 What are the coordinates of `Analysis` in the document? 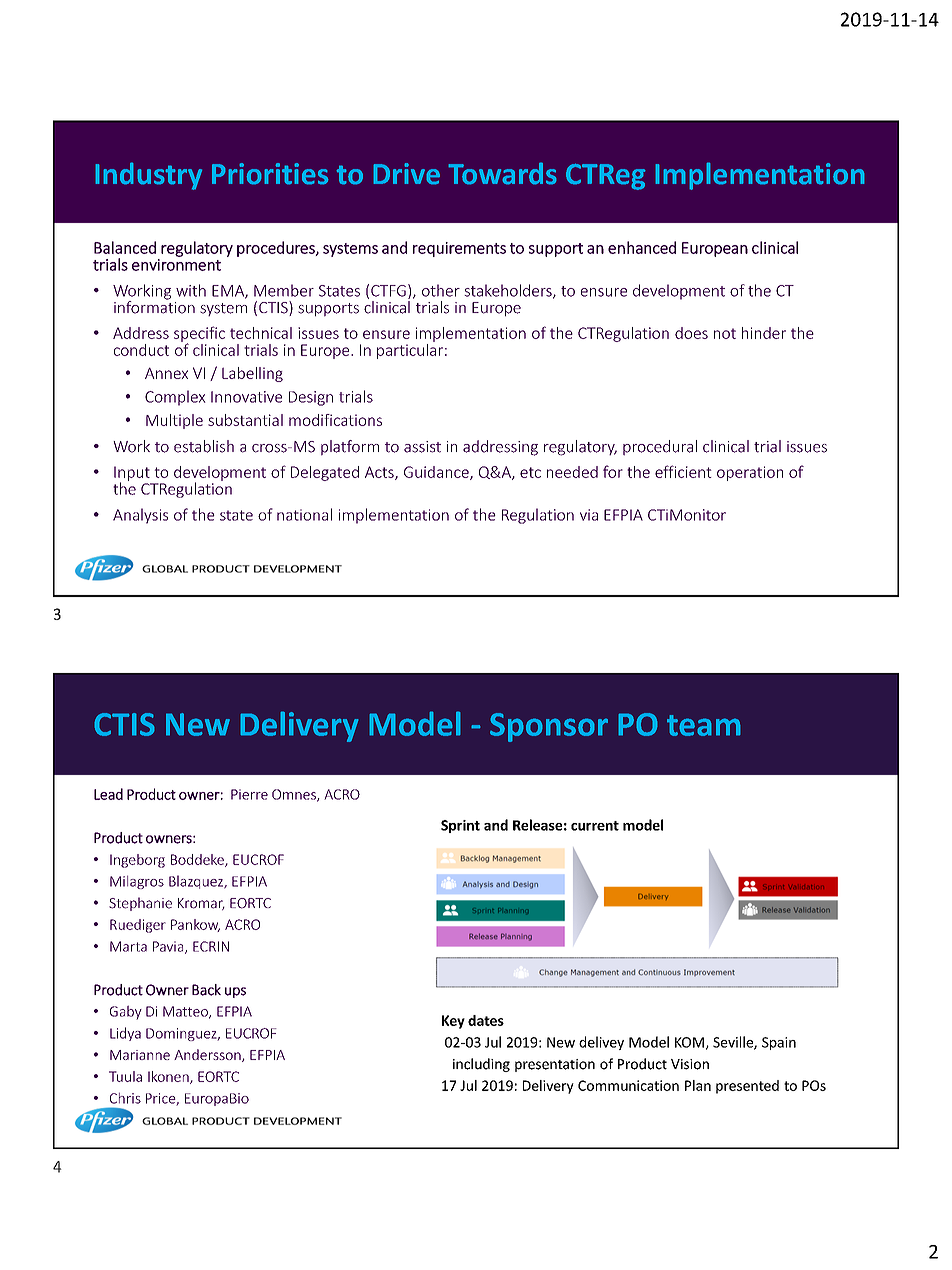 It's located at (140, 516).
